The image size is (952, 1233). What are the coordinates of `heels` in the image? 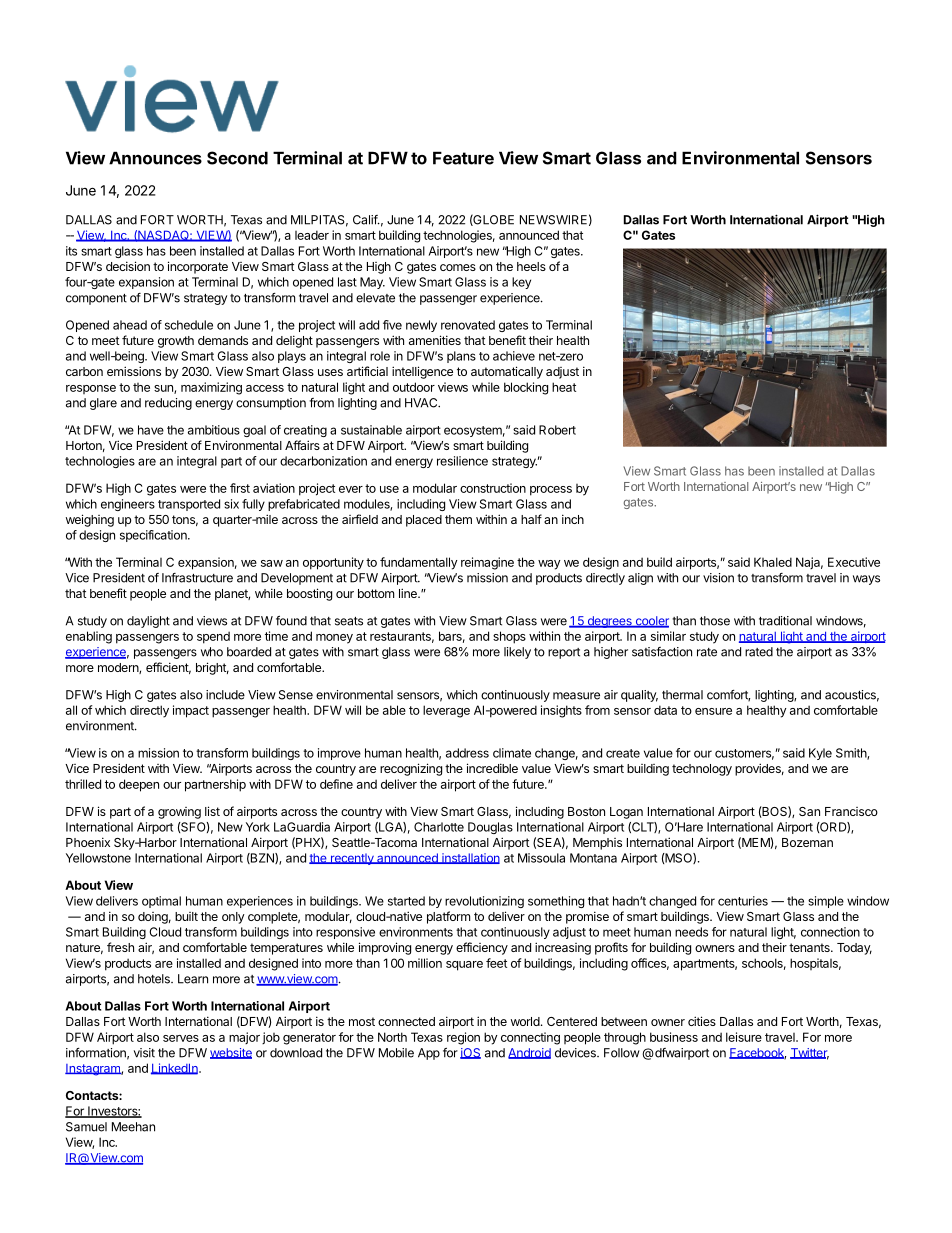 It's located at (531, 266).
